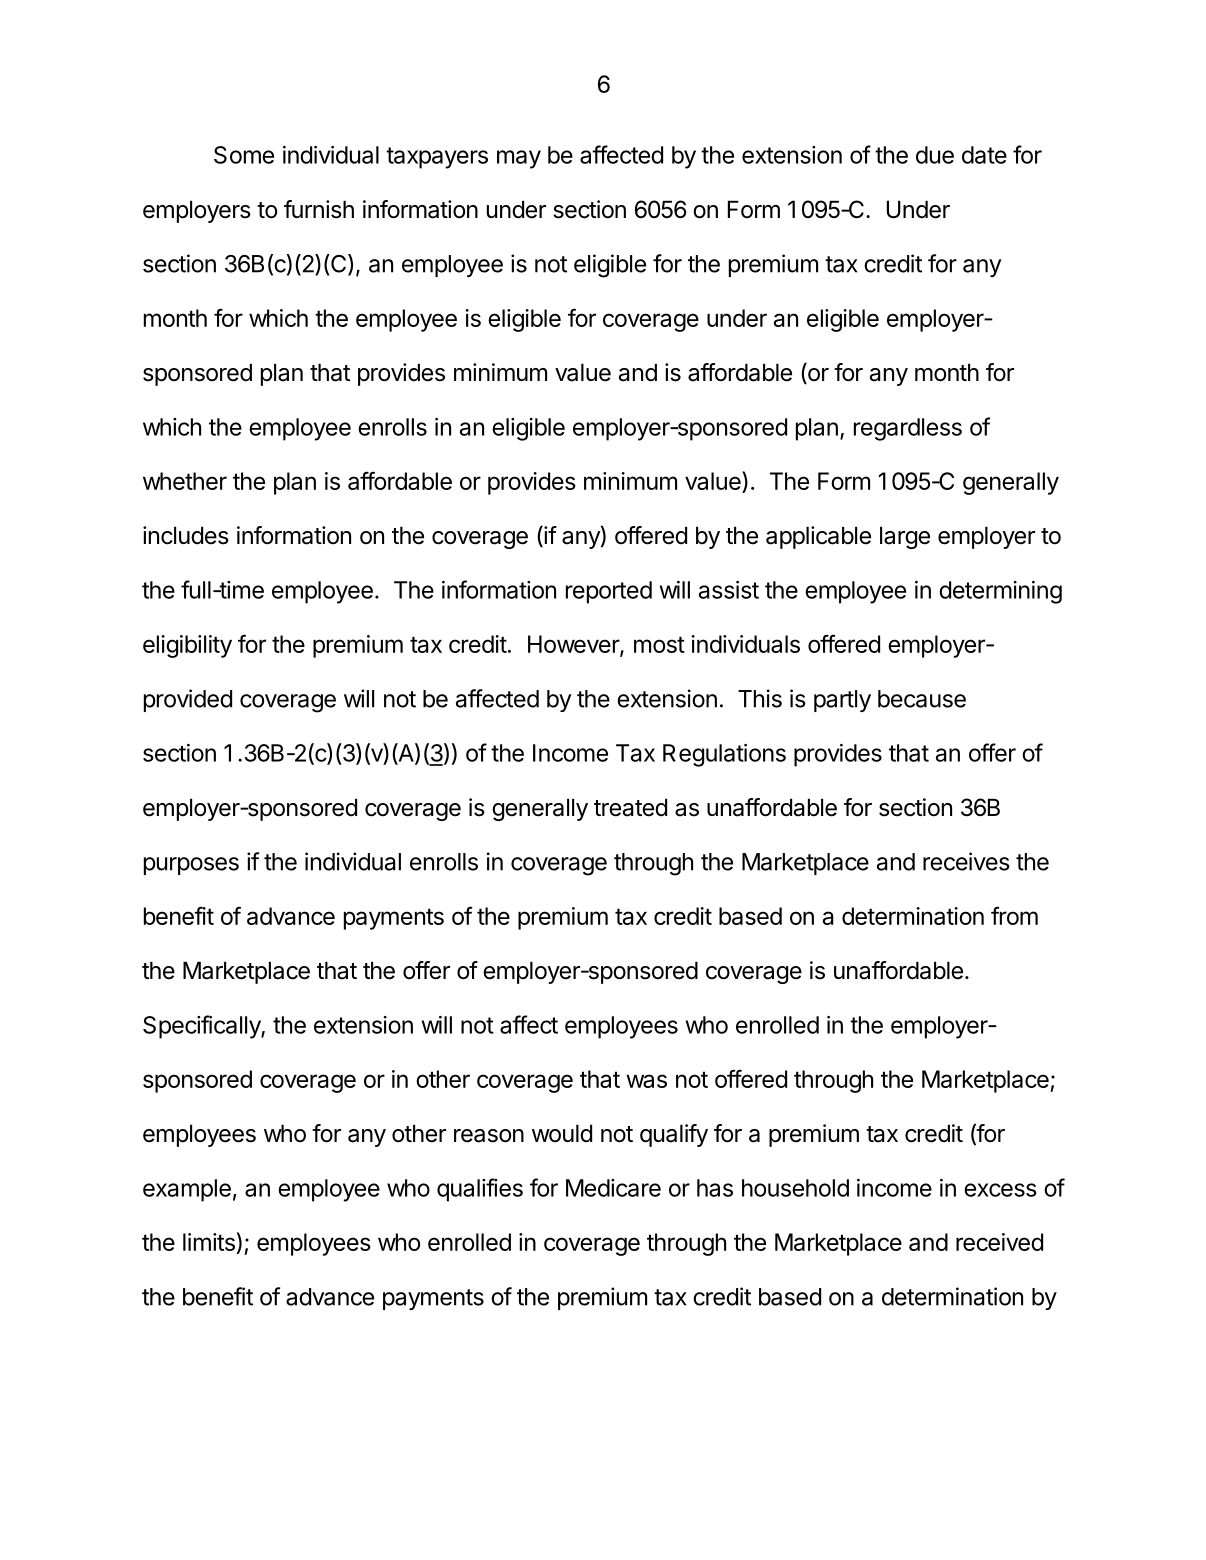  I want to click on purposes, so click(191, 866).
